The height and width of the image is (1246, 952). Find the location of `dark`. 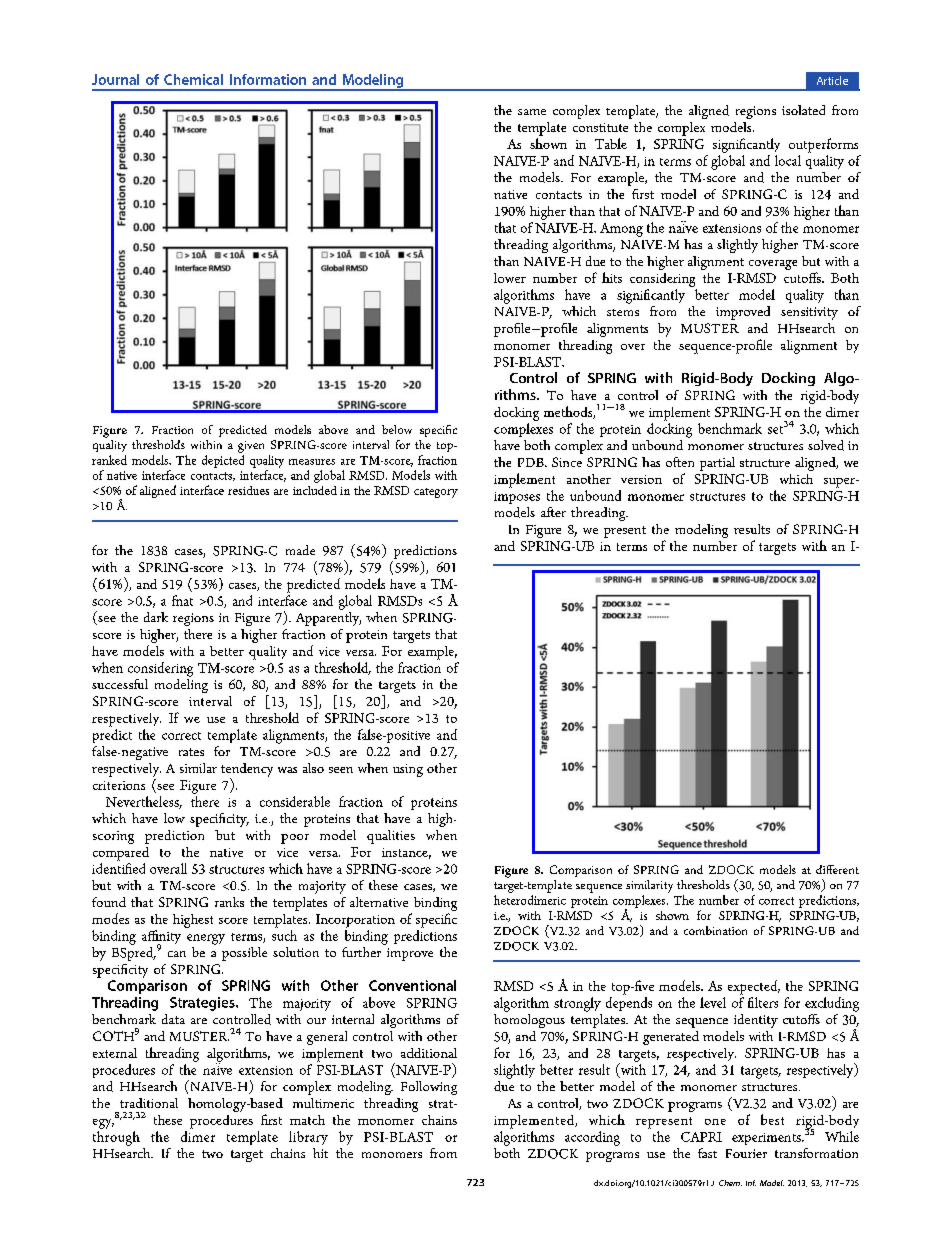

dark is located at coordinates (156, 617).
